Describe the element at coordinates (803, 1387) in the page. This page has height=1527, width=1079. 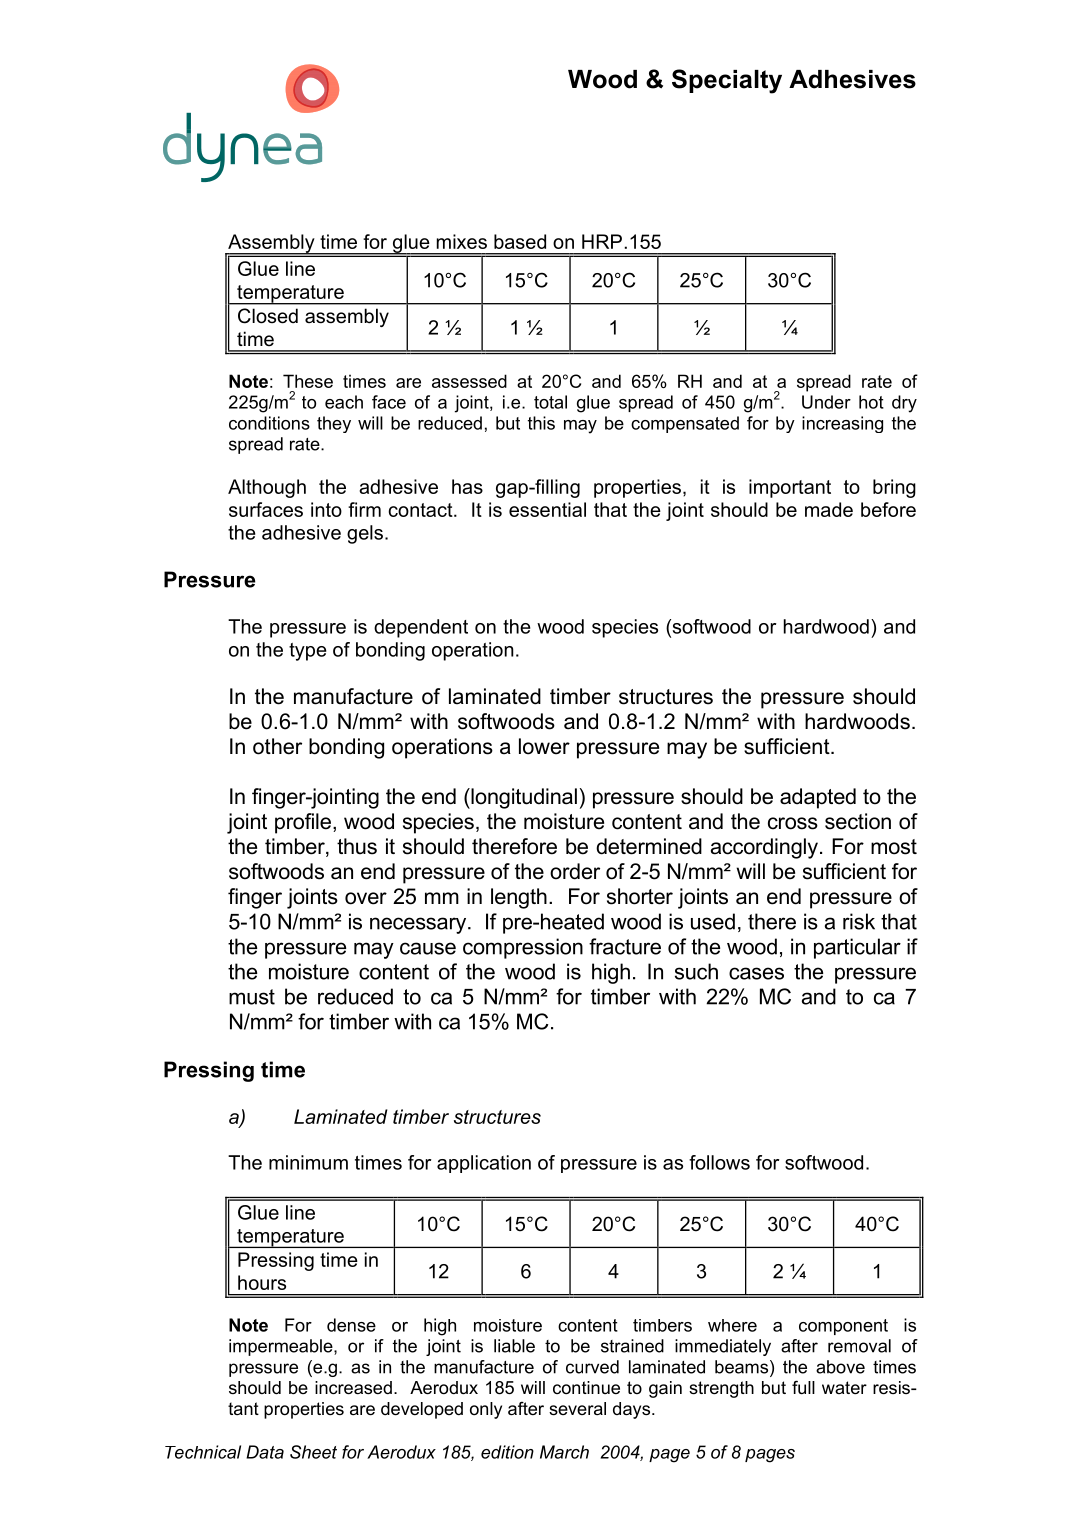
I see `full` at that location.
